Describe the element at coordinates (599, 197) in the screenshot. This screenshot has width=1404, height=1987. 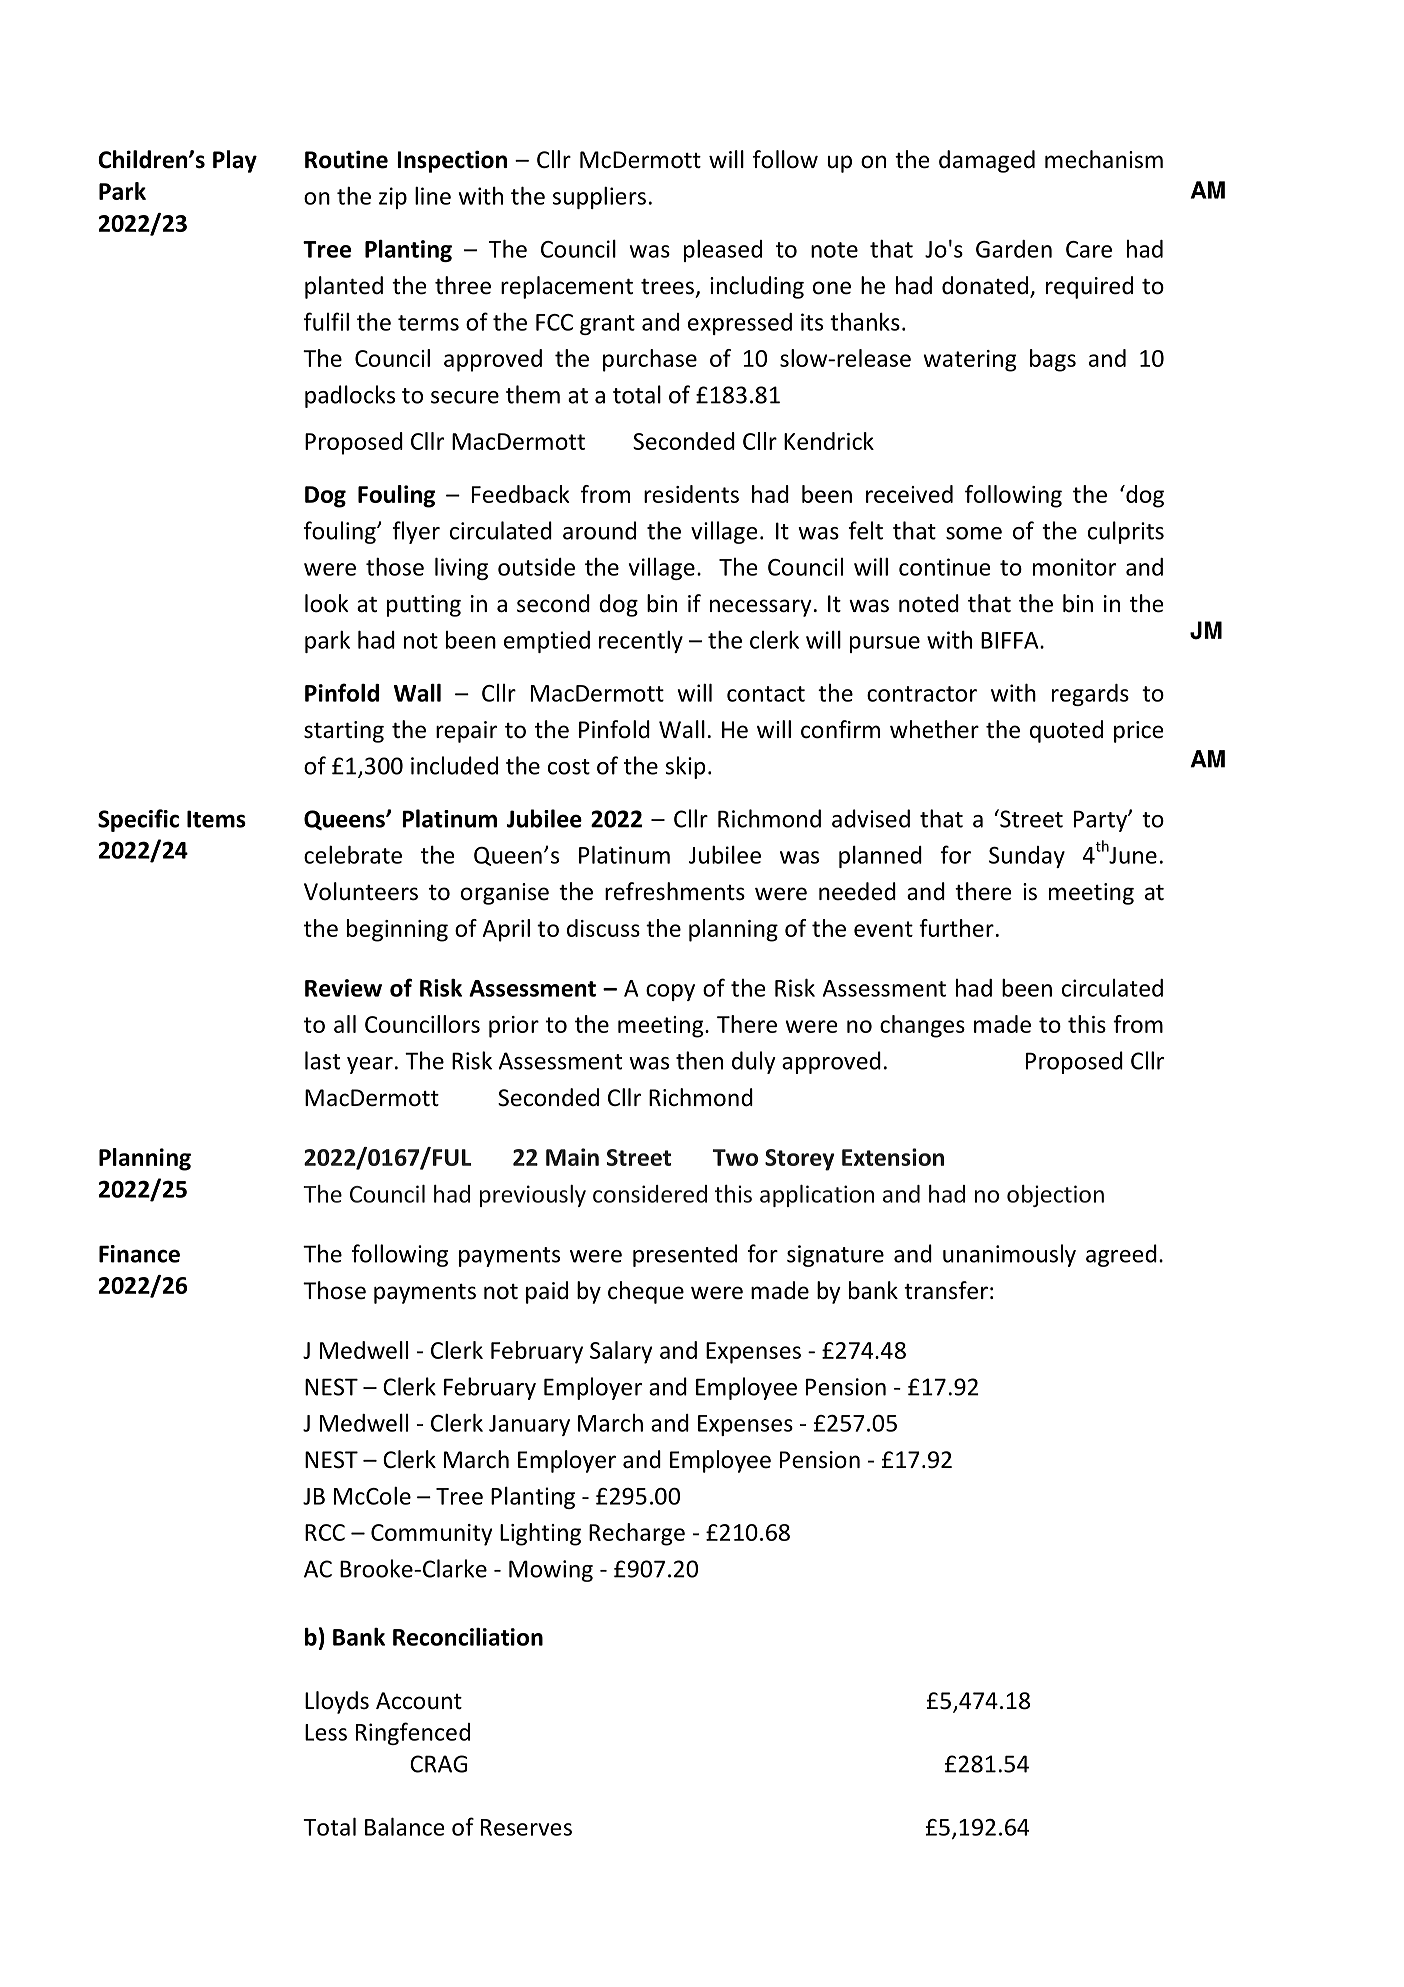
I see `suppliers` at that location.
